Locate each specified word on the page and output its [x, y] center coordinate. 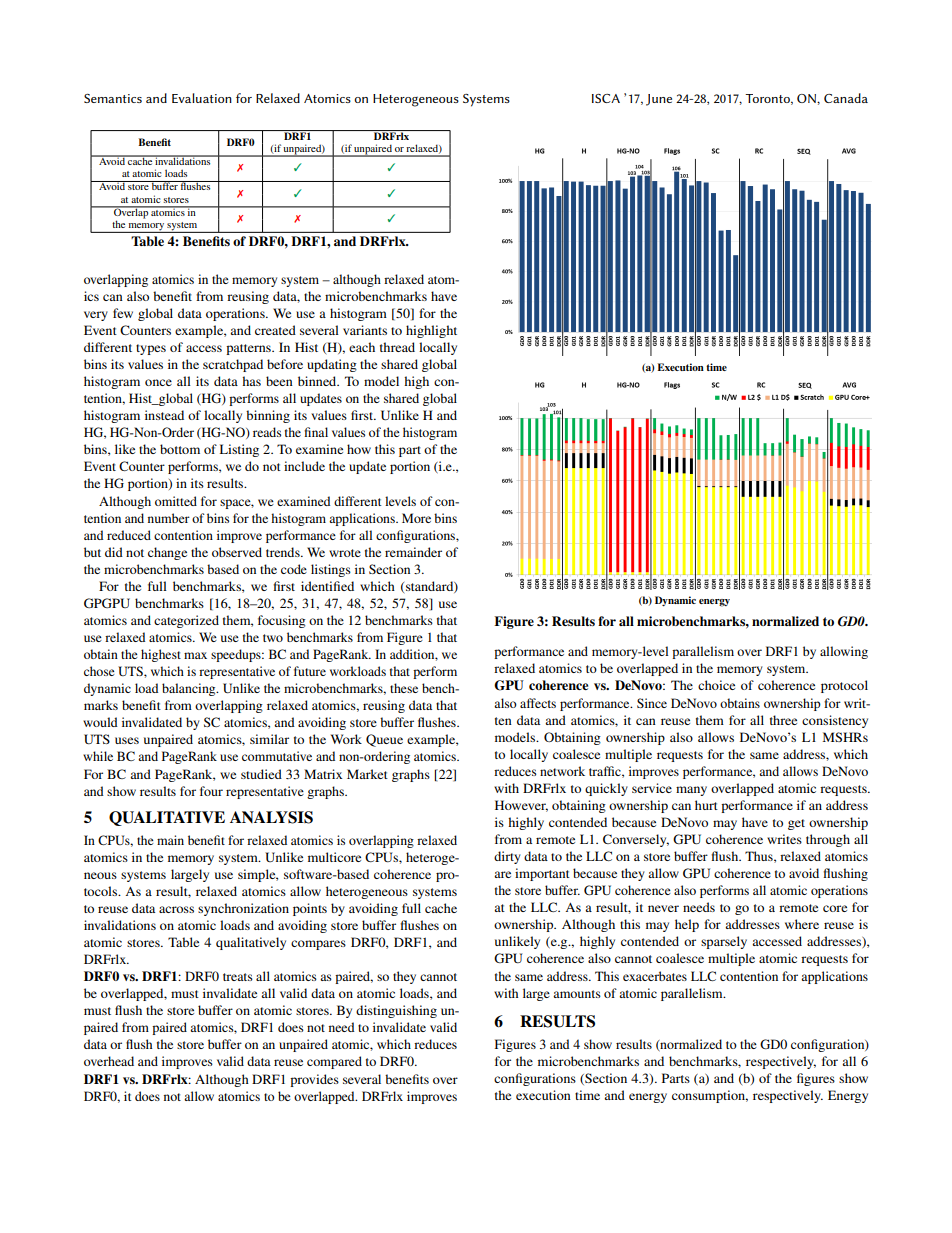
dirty [507, 857]
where [802, 924]
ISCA [606, 98]
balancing [190, 689]
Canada [846, 98]
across [176, 909]
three [783, 720]
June [659, 100]
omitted [176, 501]
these [404, 688]
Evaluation [202, 98]
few [123, 313]
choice [716, 685]
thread [397, 347]
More [416, 518]
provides [314, 1080]
